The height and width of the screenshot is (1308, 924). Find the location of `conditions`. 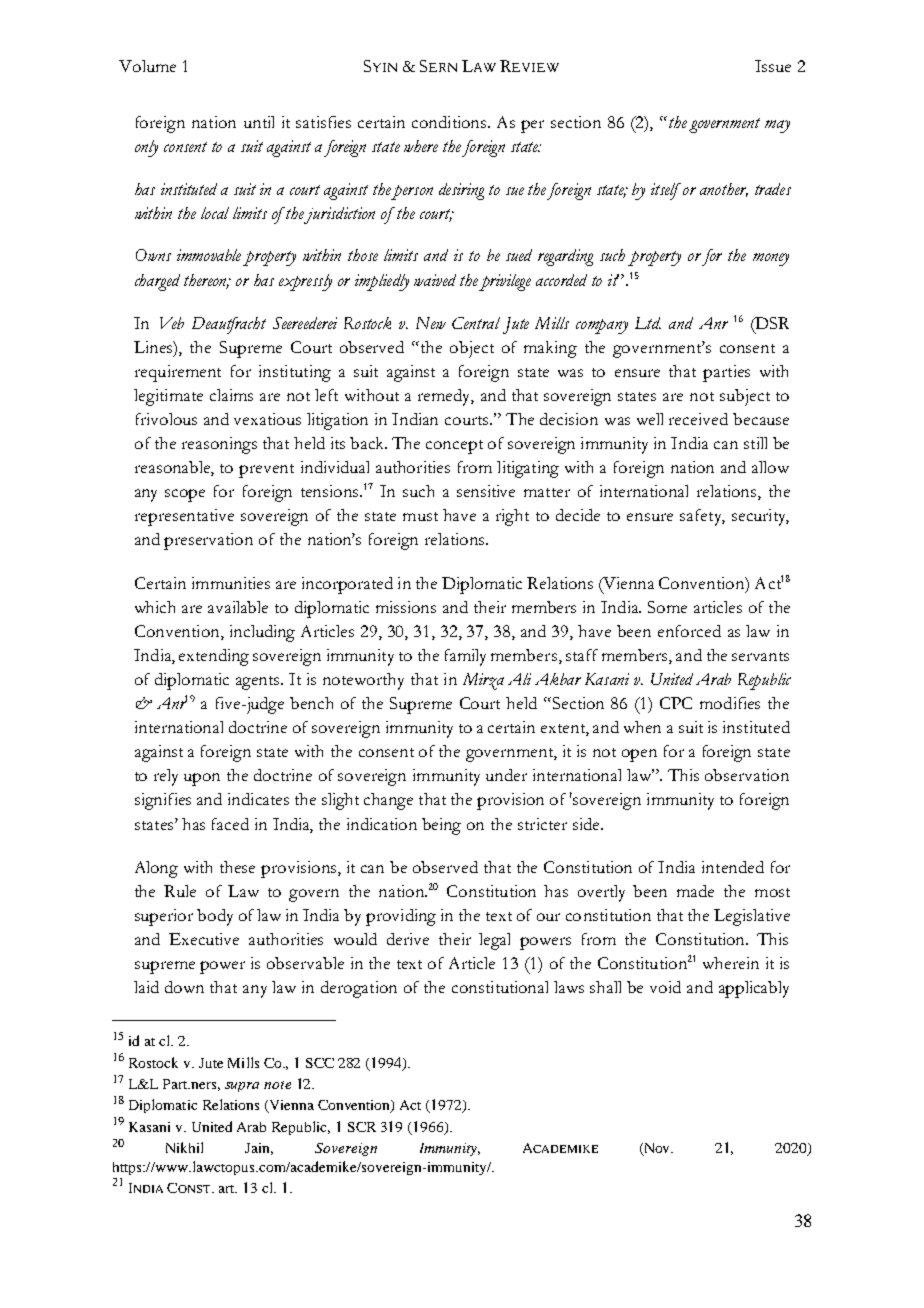

conditions is located at coordinates (450, 122).
